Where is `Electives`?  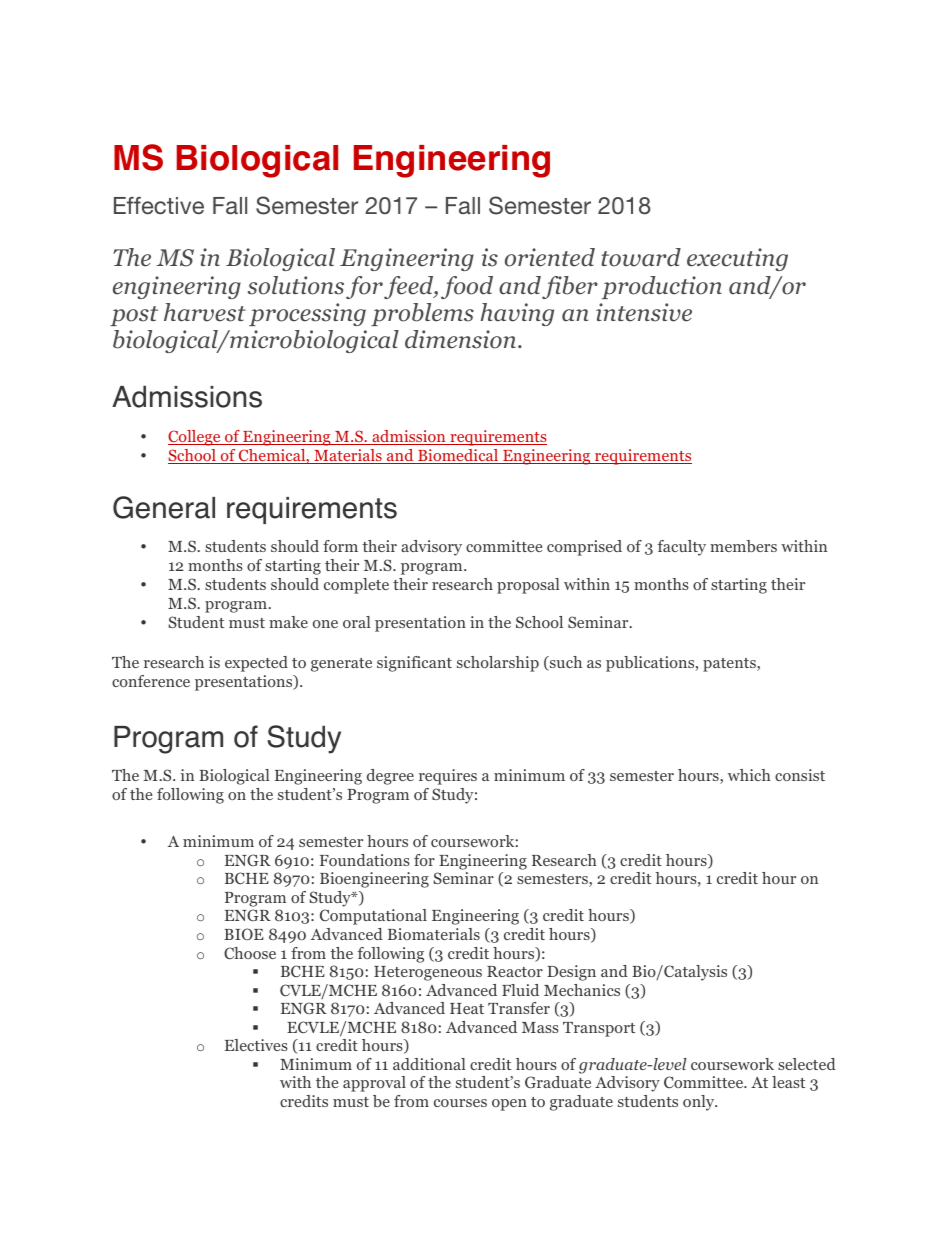 Electives is located at coordinates (256, 1045).
